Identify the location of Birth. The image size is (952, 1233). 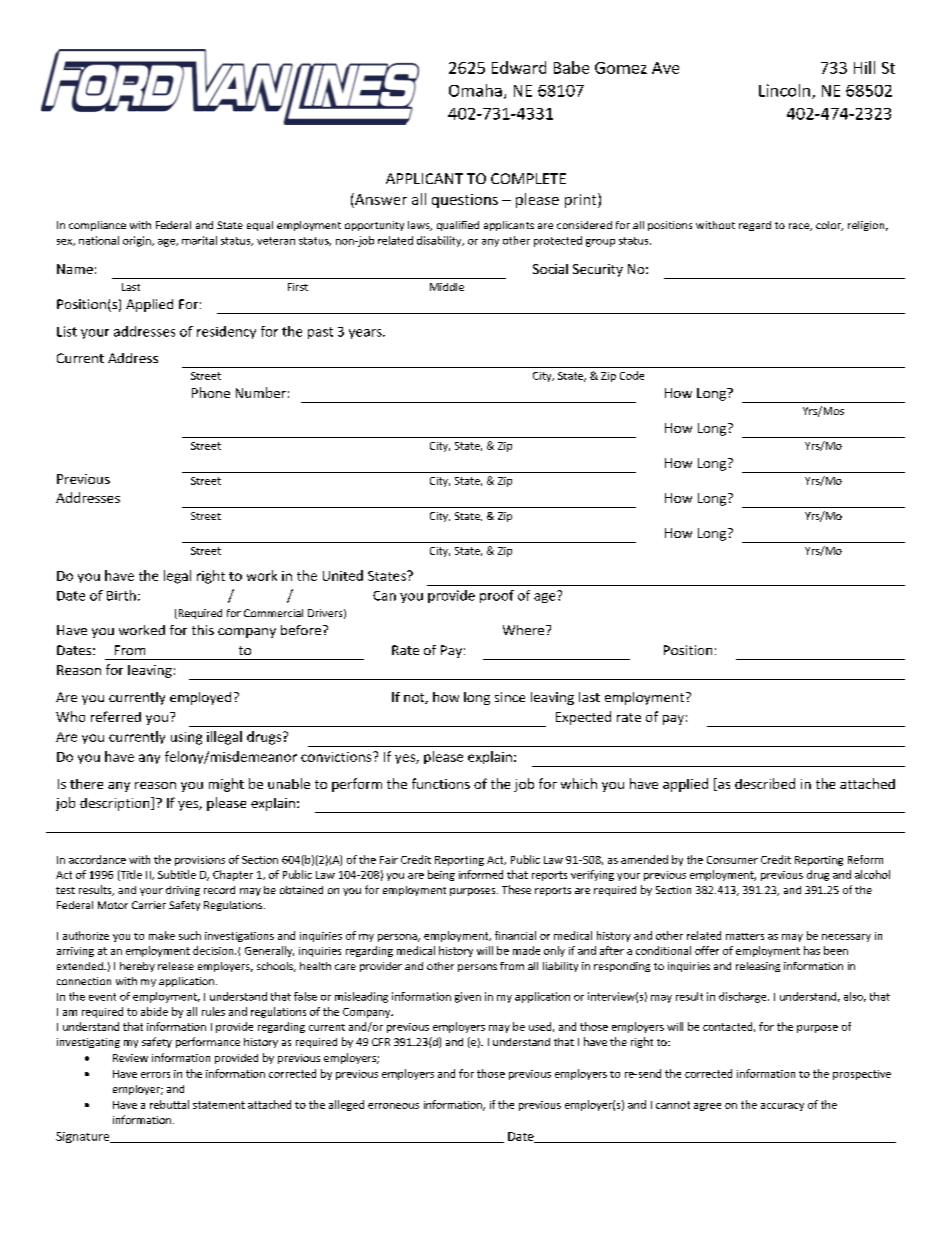
(121, 595).
